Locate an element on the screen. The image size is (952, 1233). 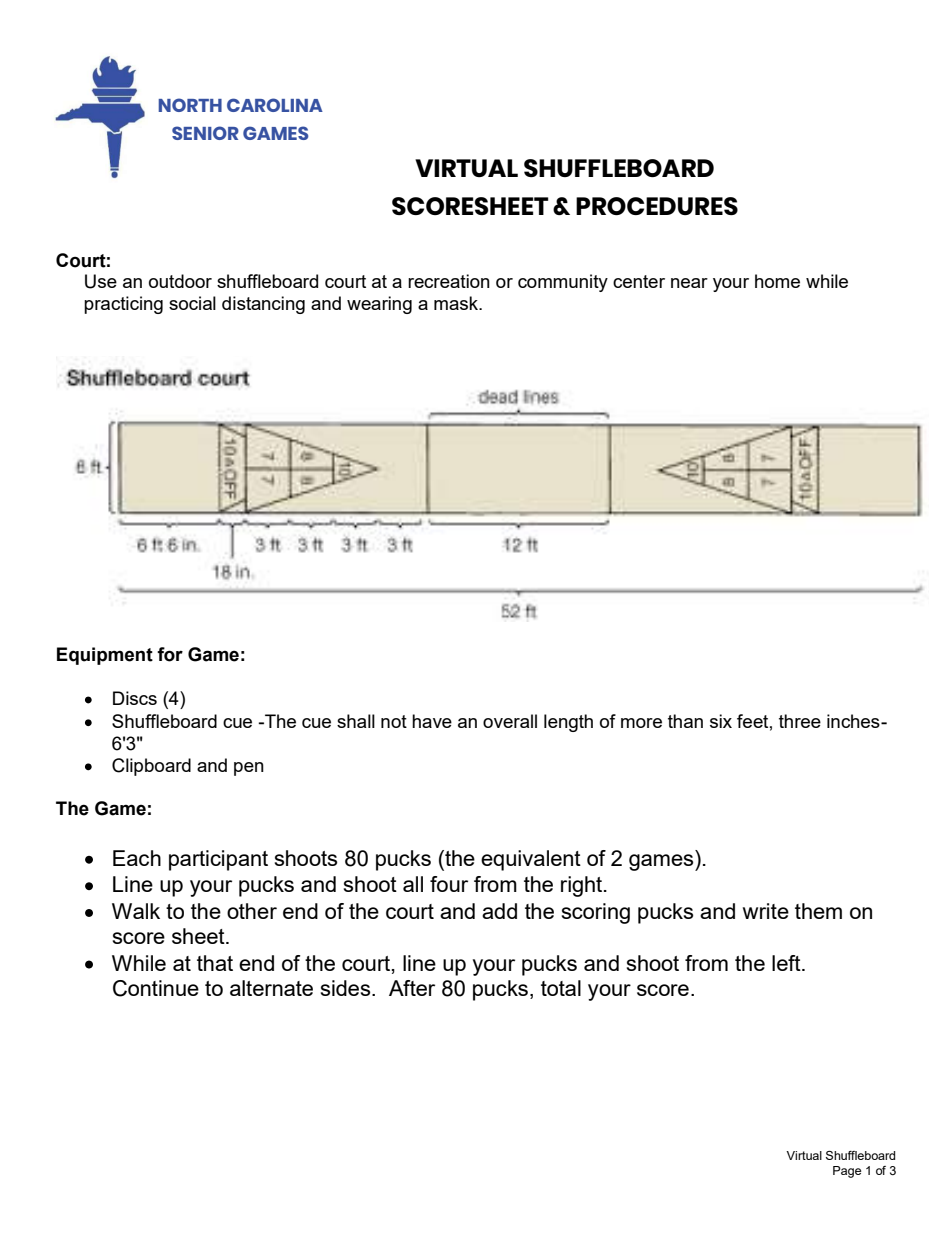
overall is located at coordinates (510, 721).
